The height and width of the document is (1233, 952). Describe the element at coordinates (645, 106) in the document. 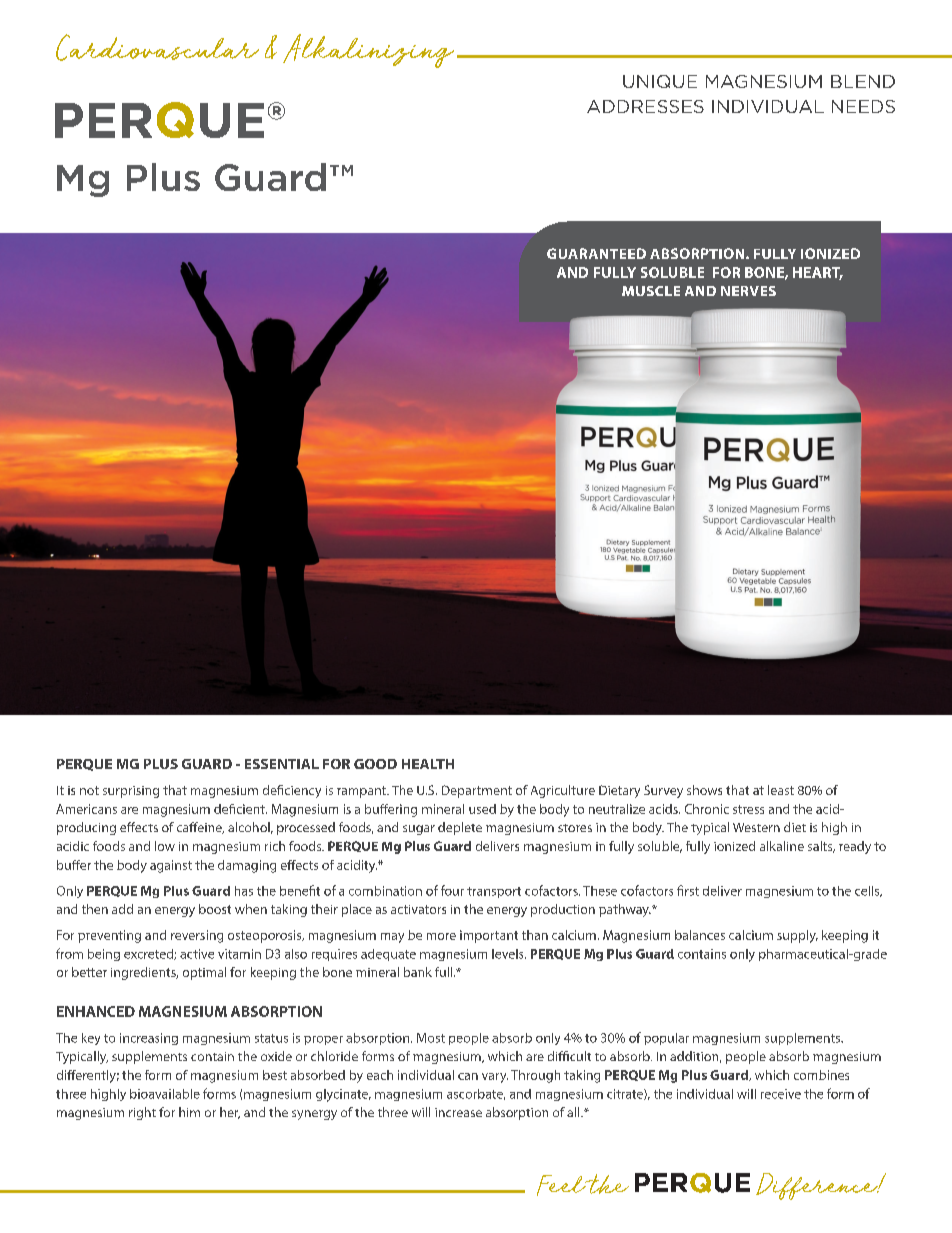

I see `ADDRESSES` at that location.
